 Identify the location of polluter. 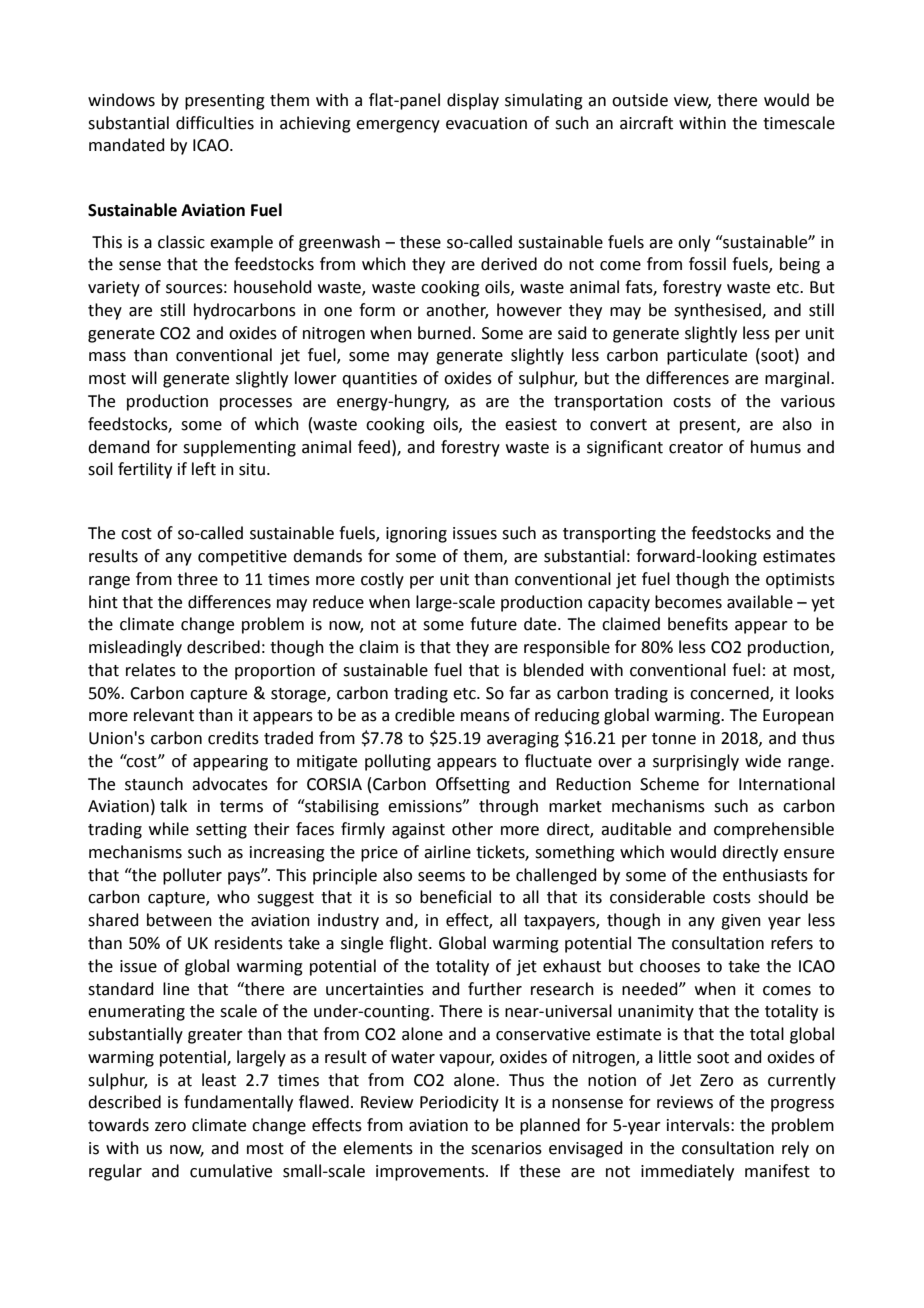
(192, 876).
